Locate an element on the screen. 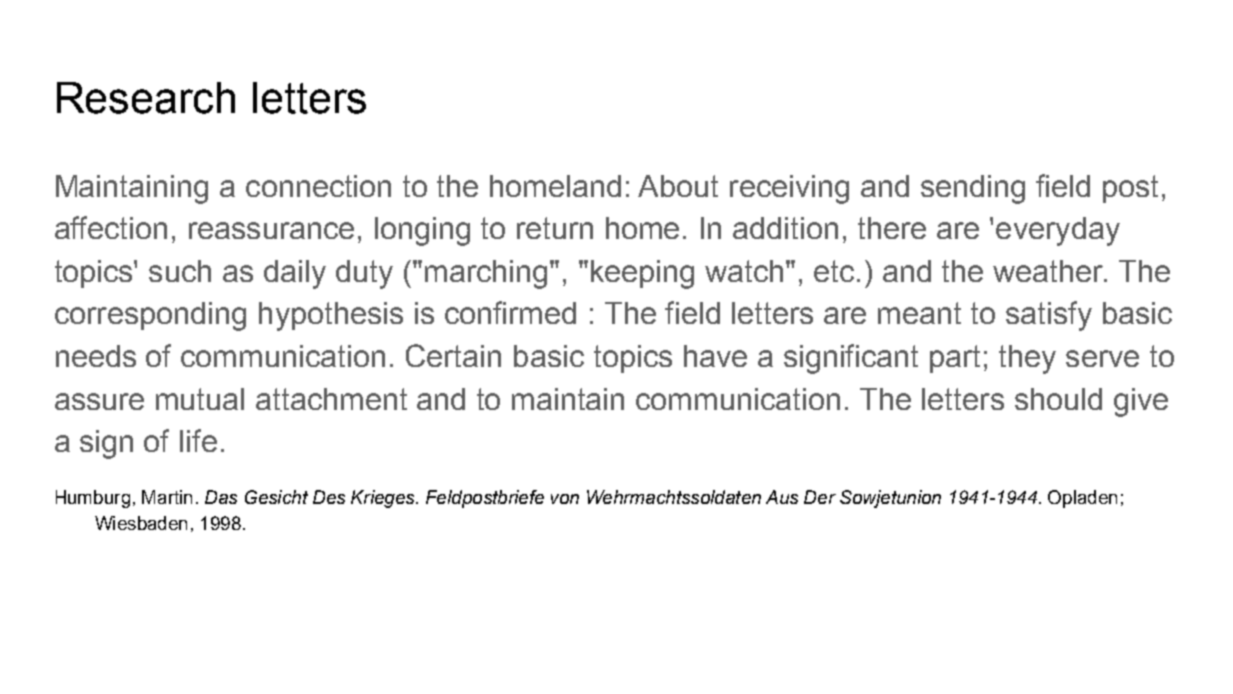 Image resolution: width=1233 pixels, height=694 pixels. Das is located at coordinates (221, 497).
